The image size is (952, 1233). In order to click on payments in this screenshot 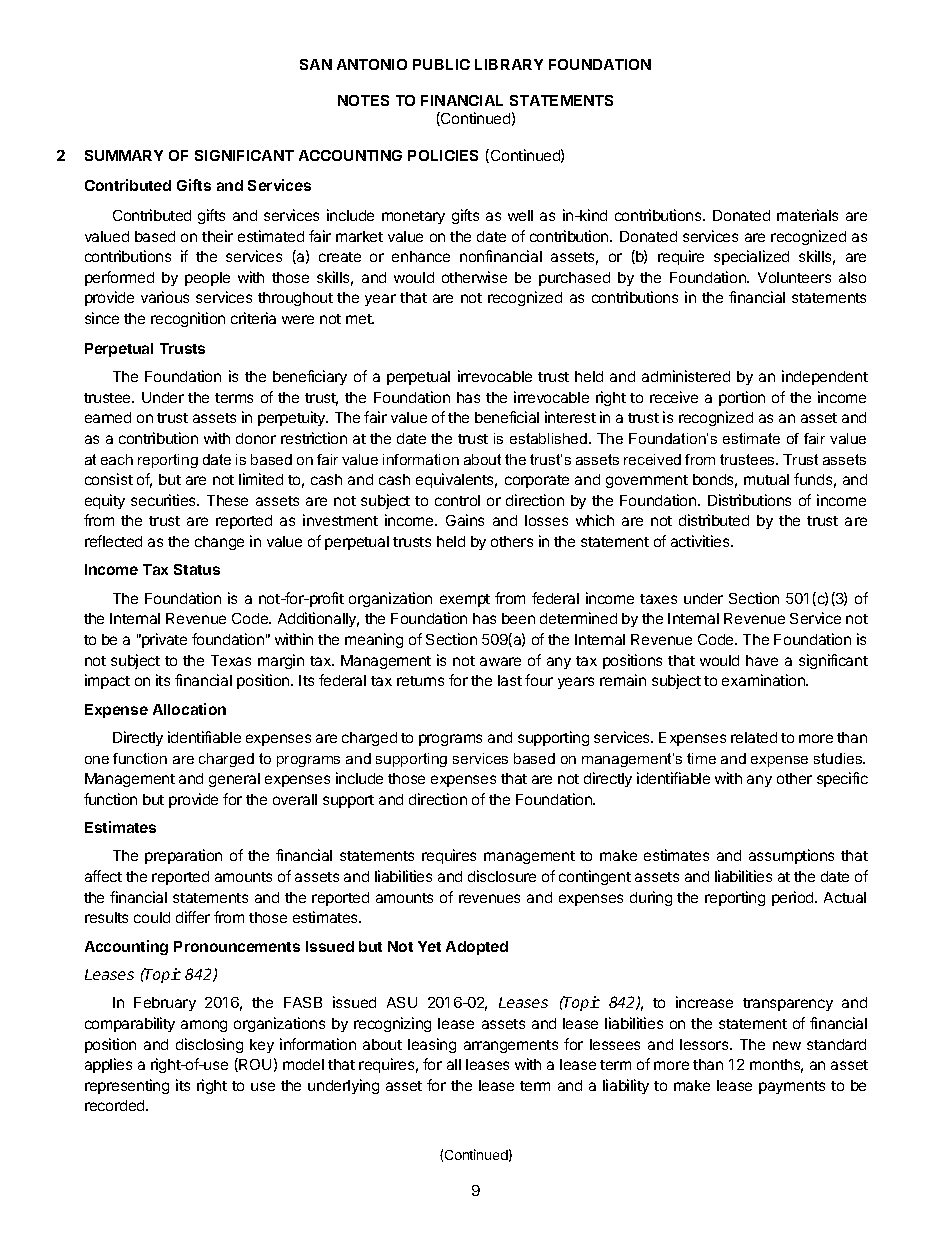, I will do `click(792, 1087)`.
